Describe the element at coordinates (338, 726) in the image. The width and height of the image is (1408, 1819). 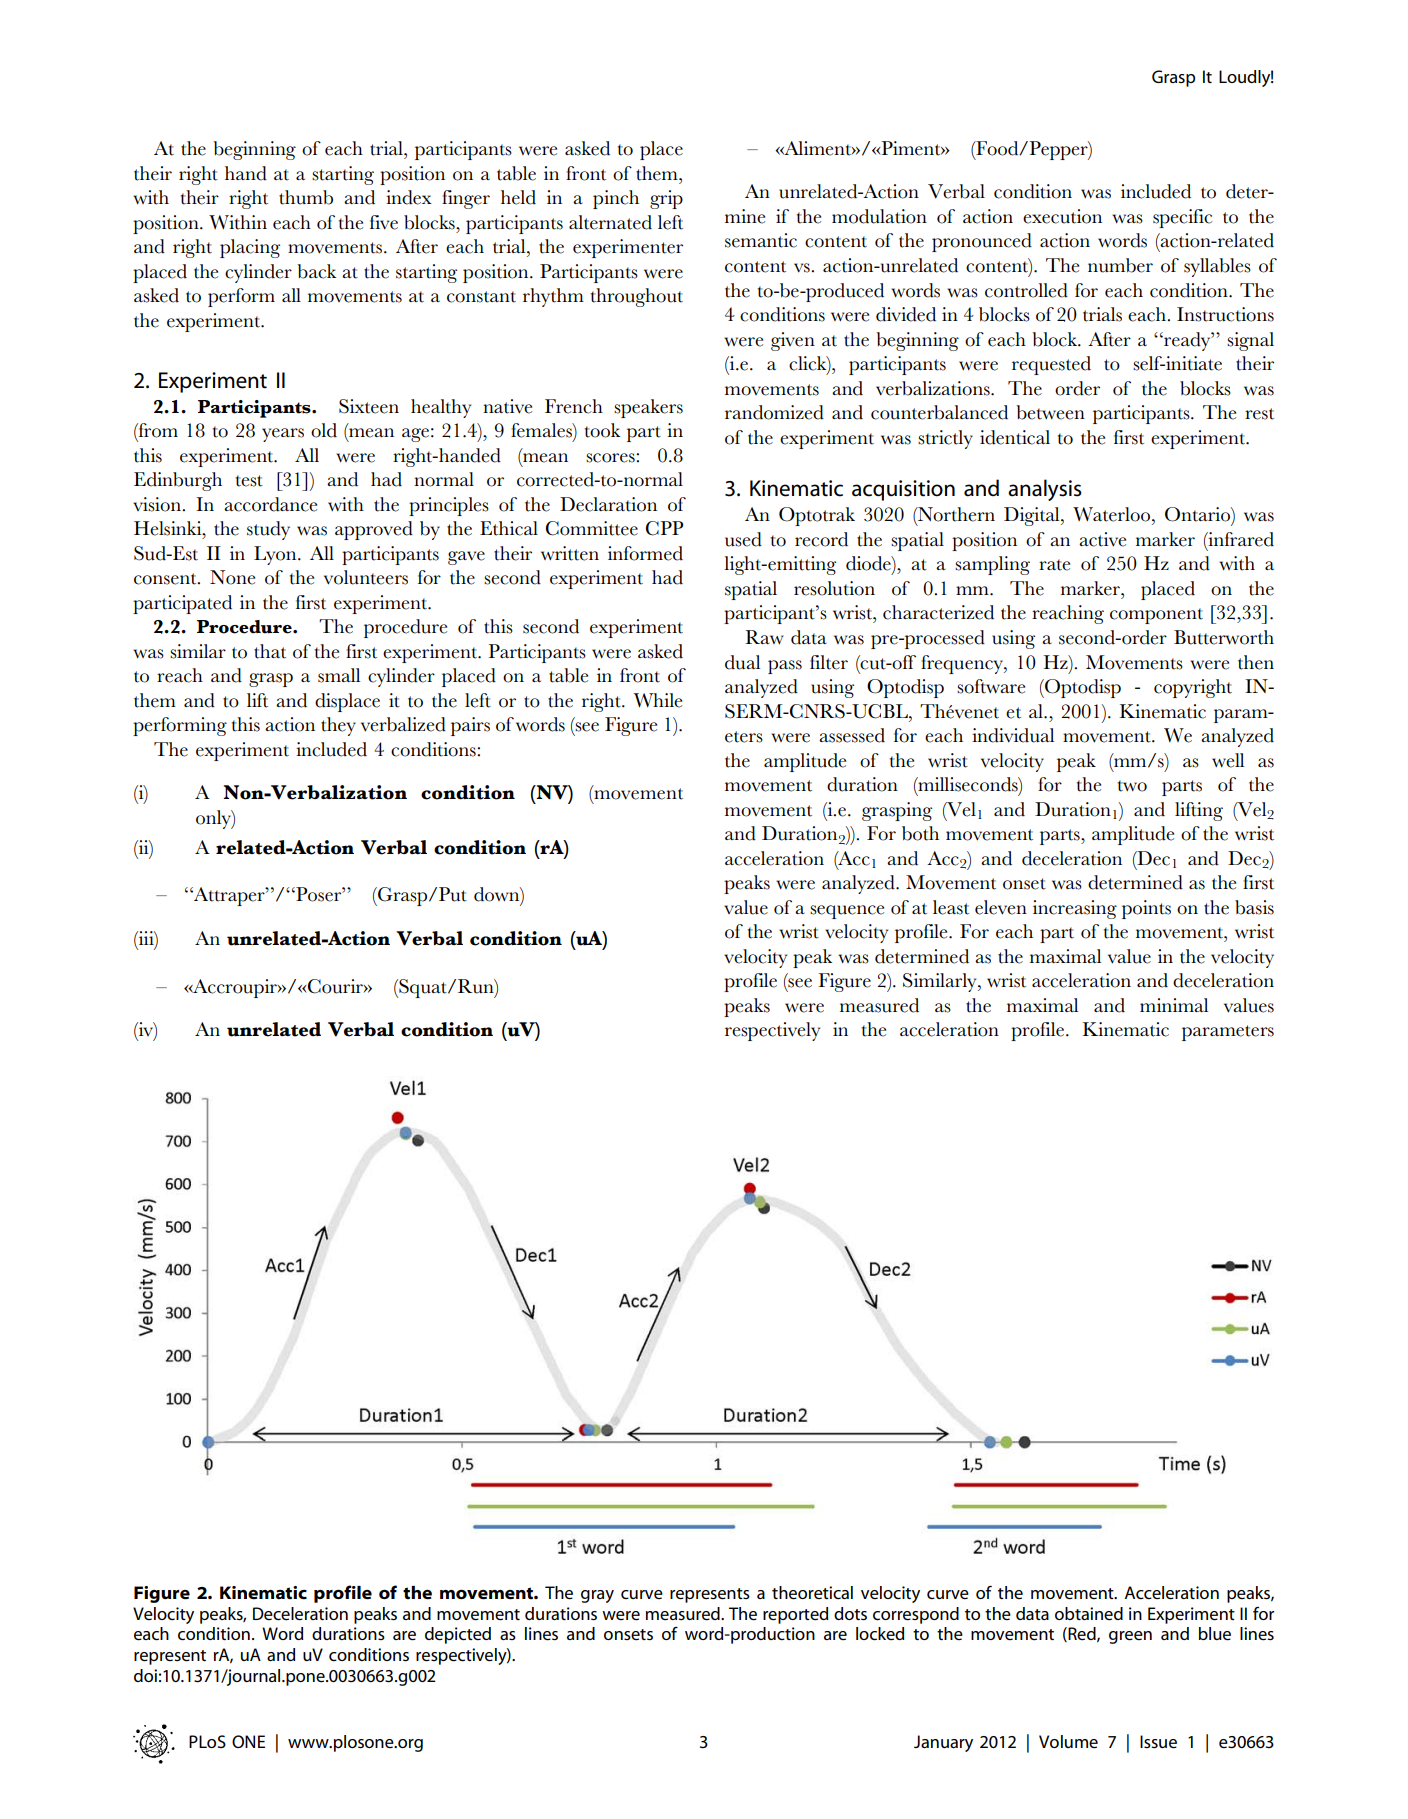
I see `they` at that location.
